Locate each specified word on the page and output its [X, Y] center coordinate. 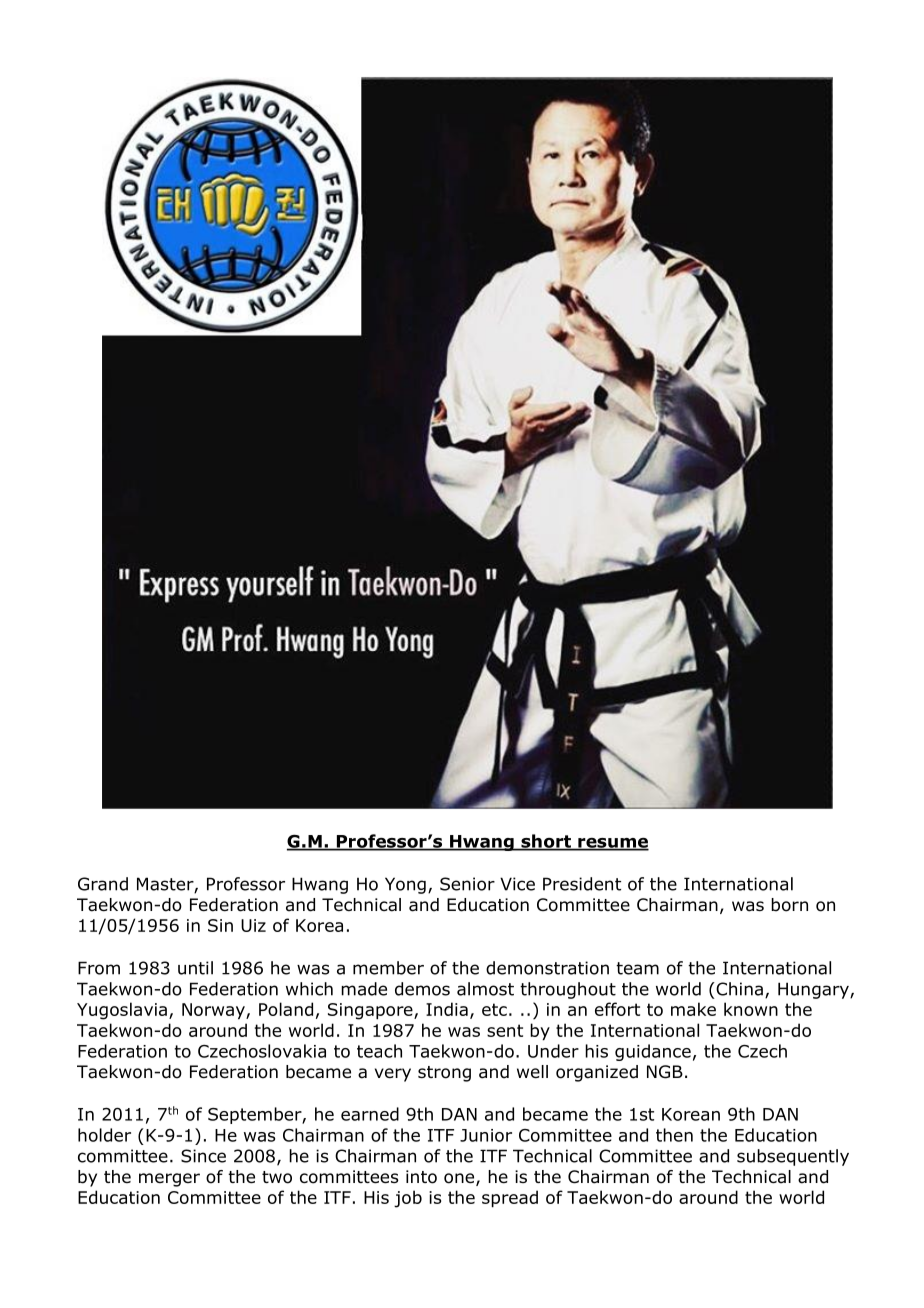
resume [612, 844]
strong [444, 1074]
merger [169, 1180]
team [637, 968]
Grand [103, 884]
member [388, 968]
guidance [653, 1052]
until [195, 968]
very [393, 1075]
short [546, 842]
